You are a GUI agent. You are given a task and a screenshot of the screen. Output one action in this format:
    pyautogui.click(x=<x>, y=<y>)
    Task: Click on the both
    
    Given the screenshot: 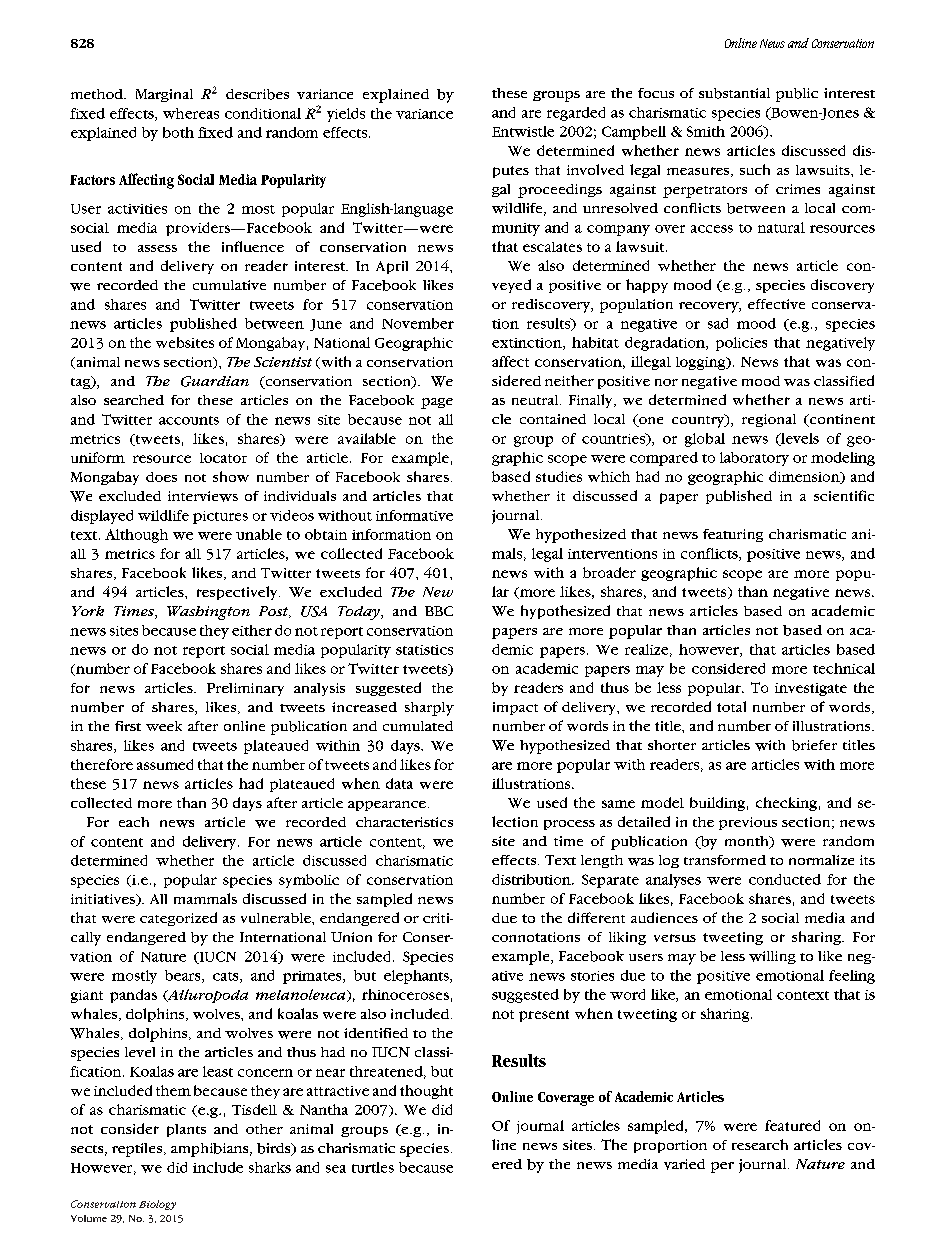 What is the action you would take?
    pyautogui.click(x=178, y=132)
